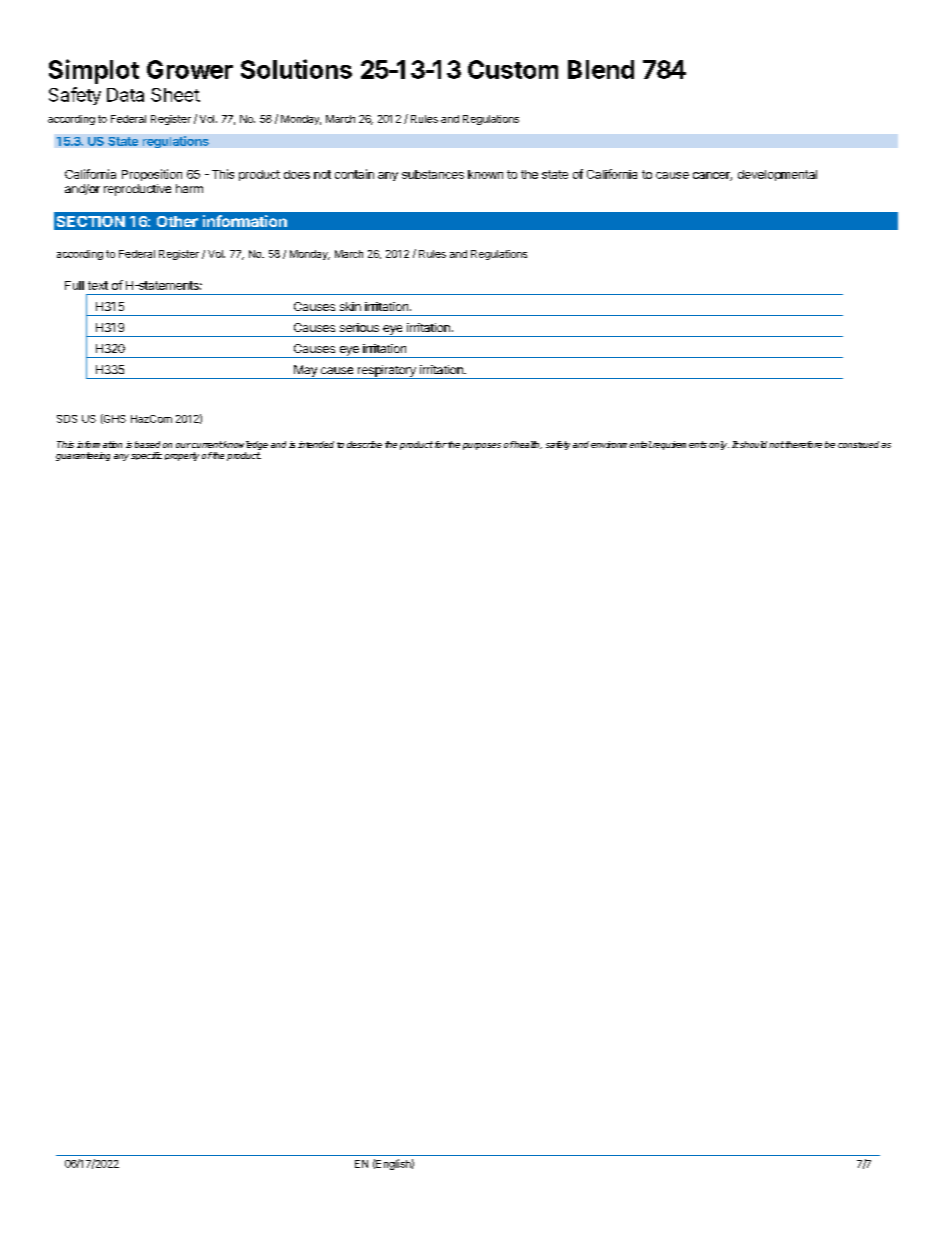  What do you see at coordinates (305, 372) in the screenshot?
I see `May` at bounding box center [305, 372].
